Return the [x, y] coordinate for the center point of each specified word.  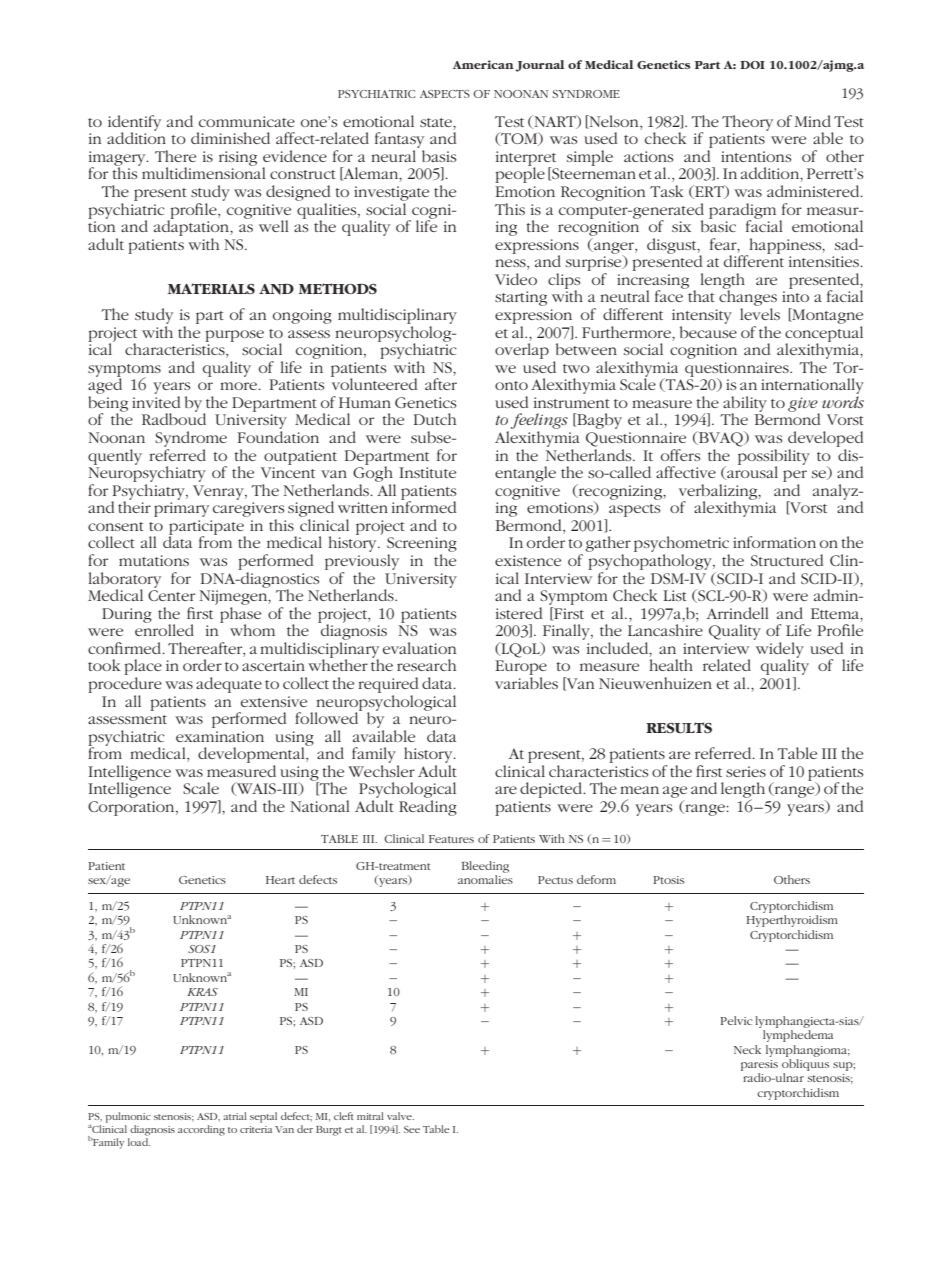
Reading [428, 808]
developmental [252, 755]
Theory [747, 123]
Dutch [435, 419]
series [746, 771]
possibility [774, 456]
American [483, 64]
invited [156, 402]
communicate [247, 121]
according [201, 1130]
